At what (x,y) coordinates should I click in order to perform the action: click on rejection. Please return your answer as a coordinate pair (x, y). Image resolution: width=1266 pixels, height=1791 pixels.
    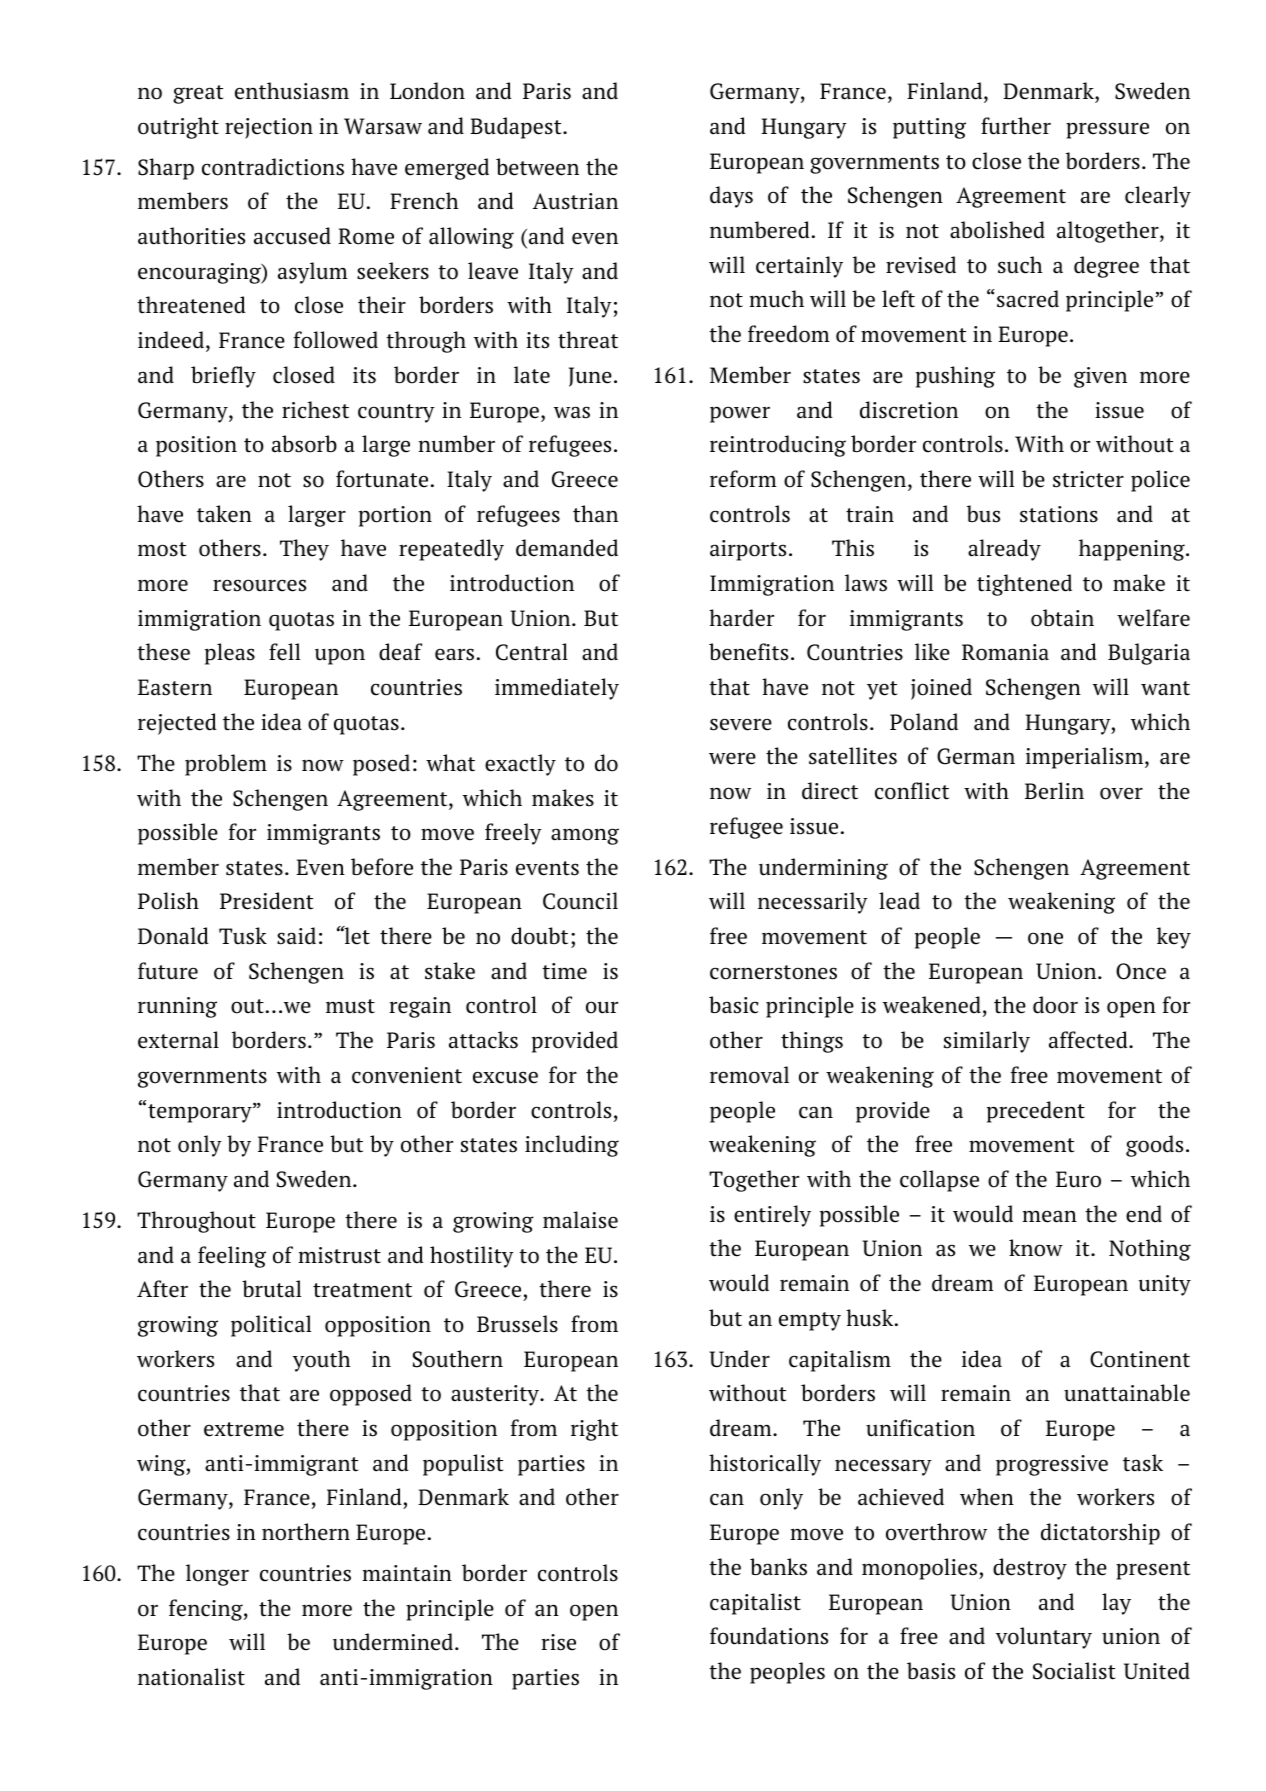
    Looking at the image, I should click on (269, 128).
